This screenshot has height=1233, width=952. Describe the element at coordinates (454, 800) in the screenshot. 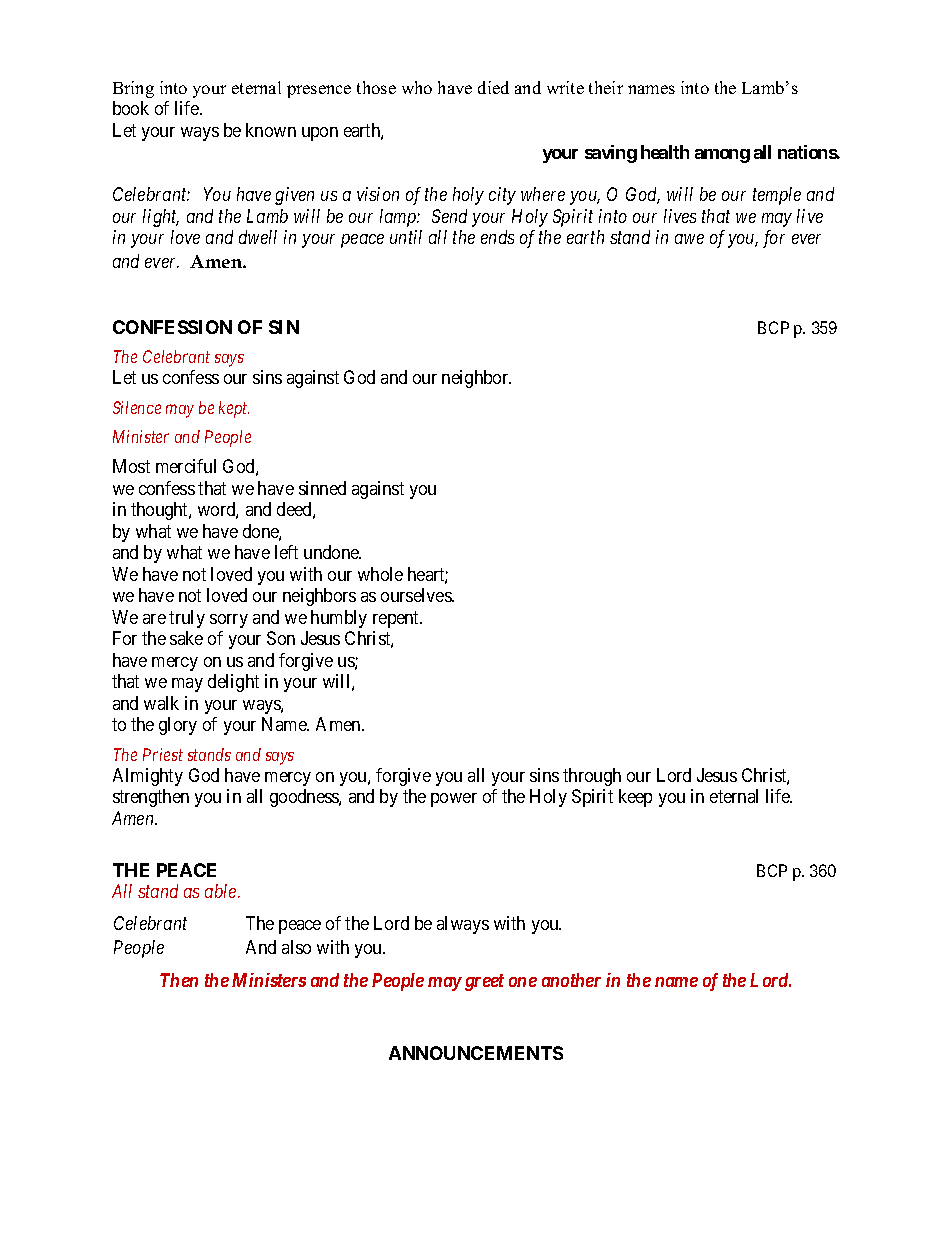

I see `power` at that location.
